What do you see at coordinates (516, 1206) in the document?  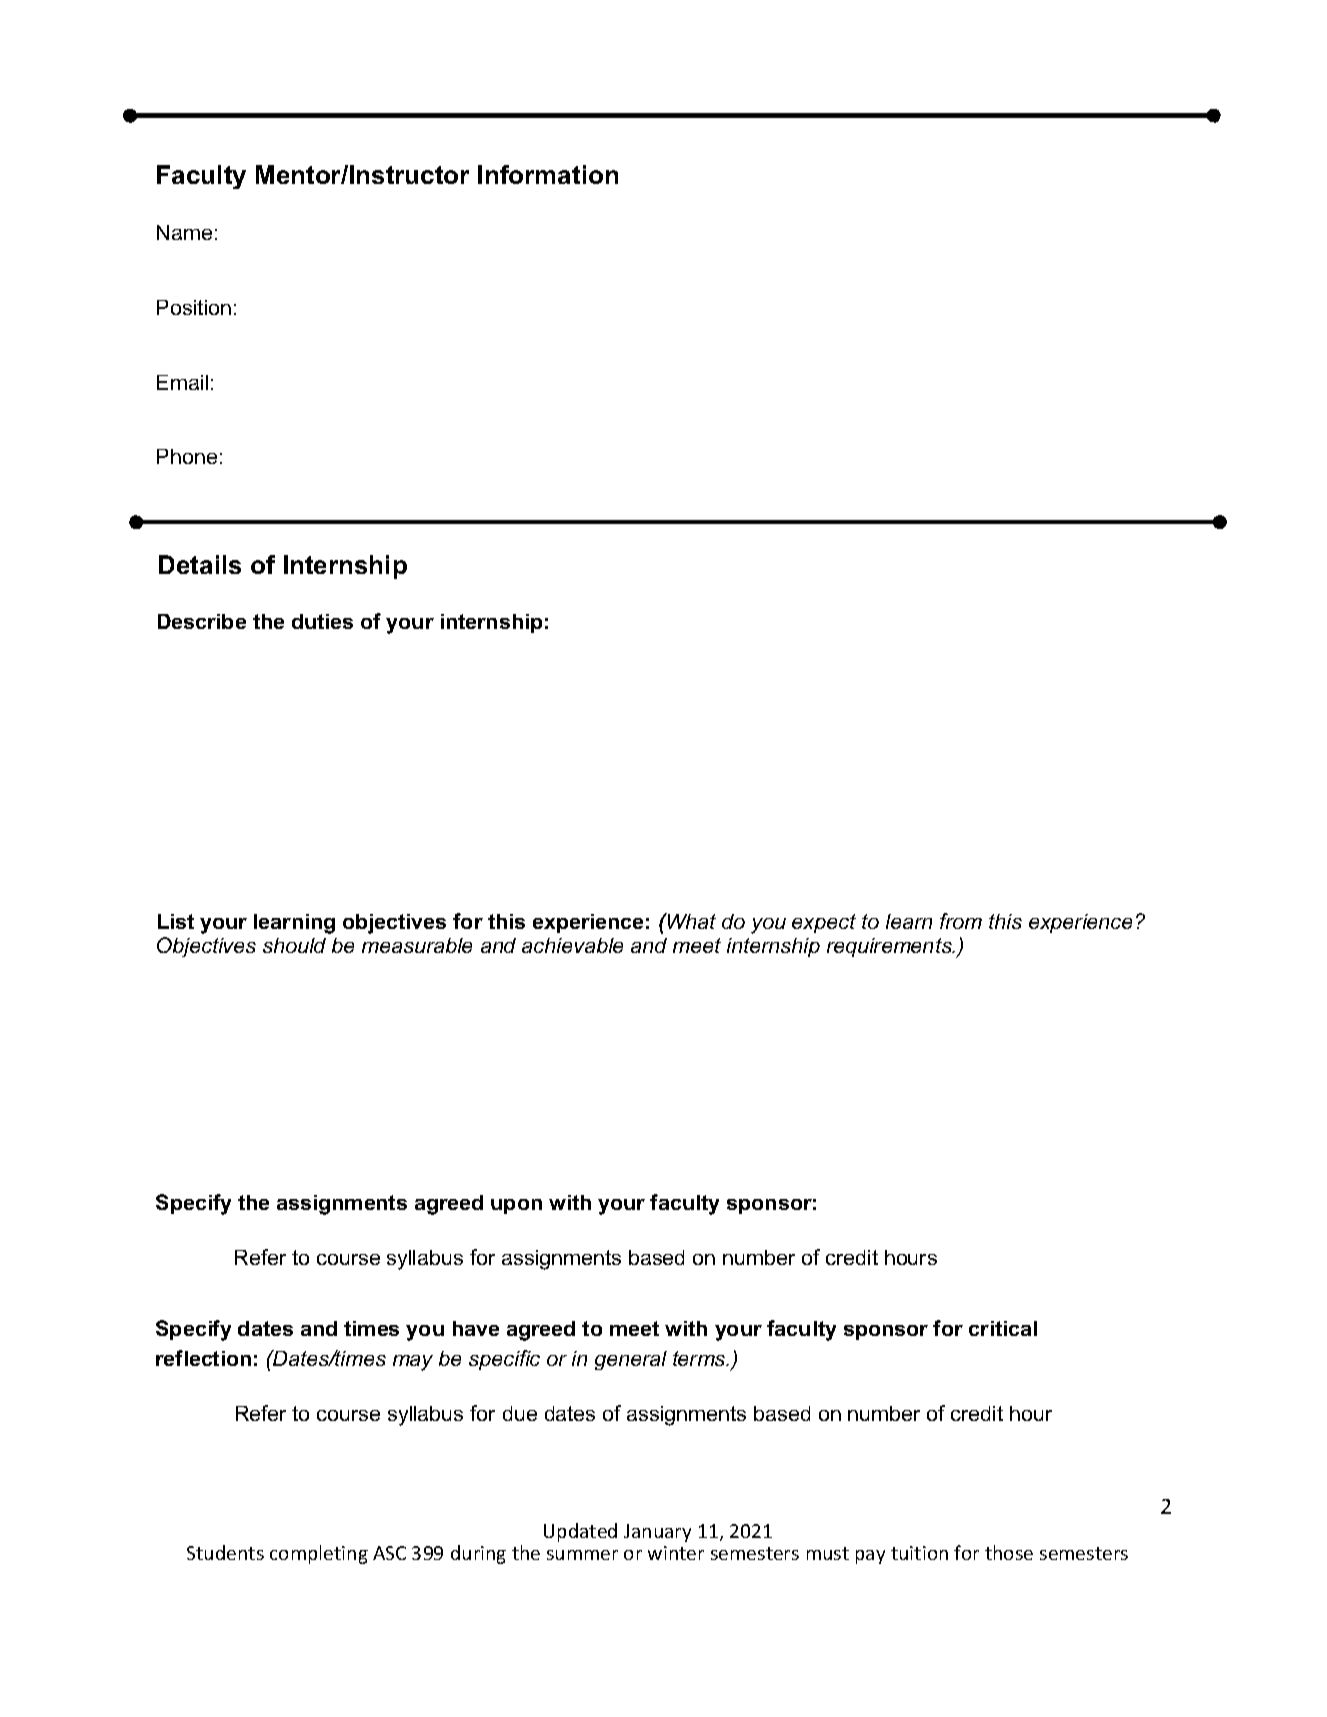 I see `upon` at bounding box center [516, 1206].
